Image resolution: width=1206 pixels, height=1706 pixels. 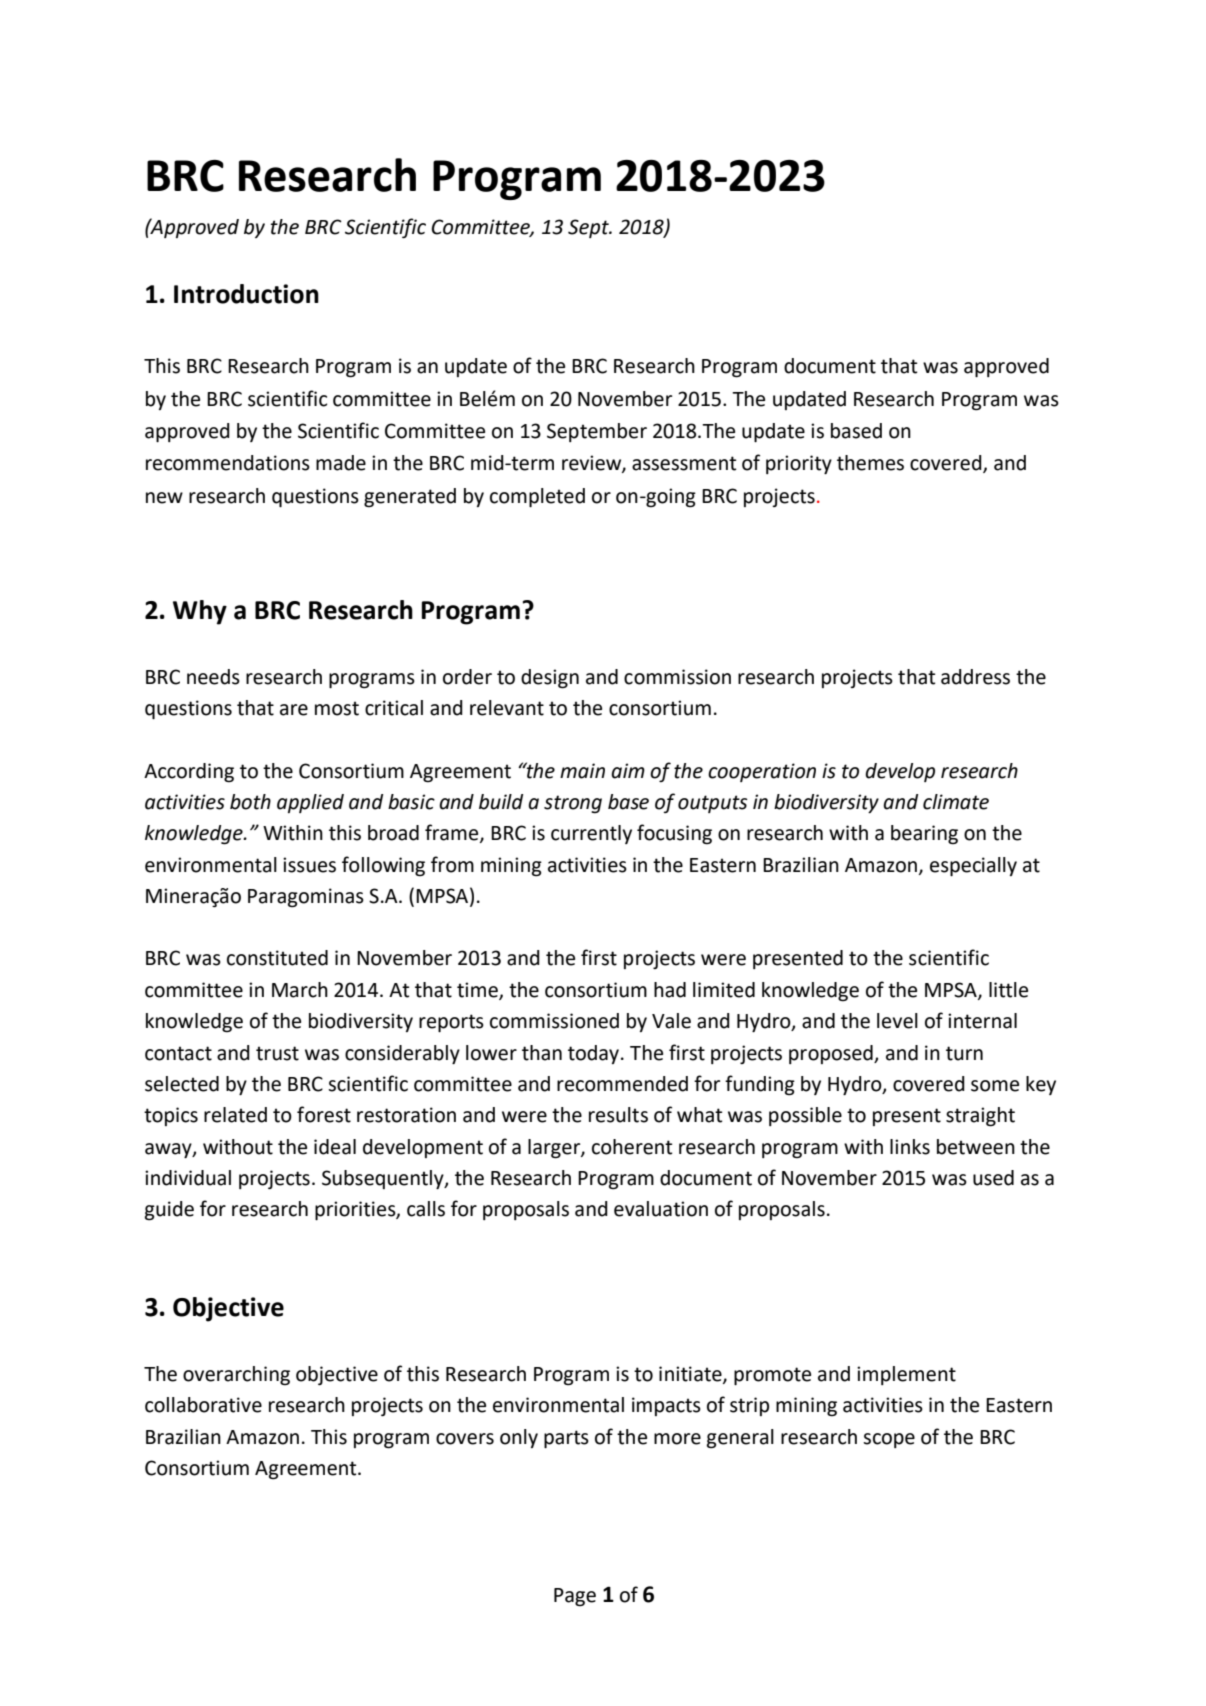 What do you see at coordinates (684, 463) in the screenshot?
I see `assessment` at bounding box center [684, 463].
